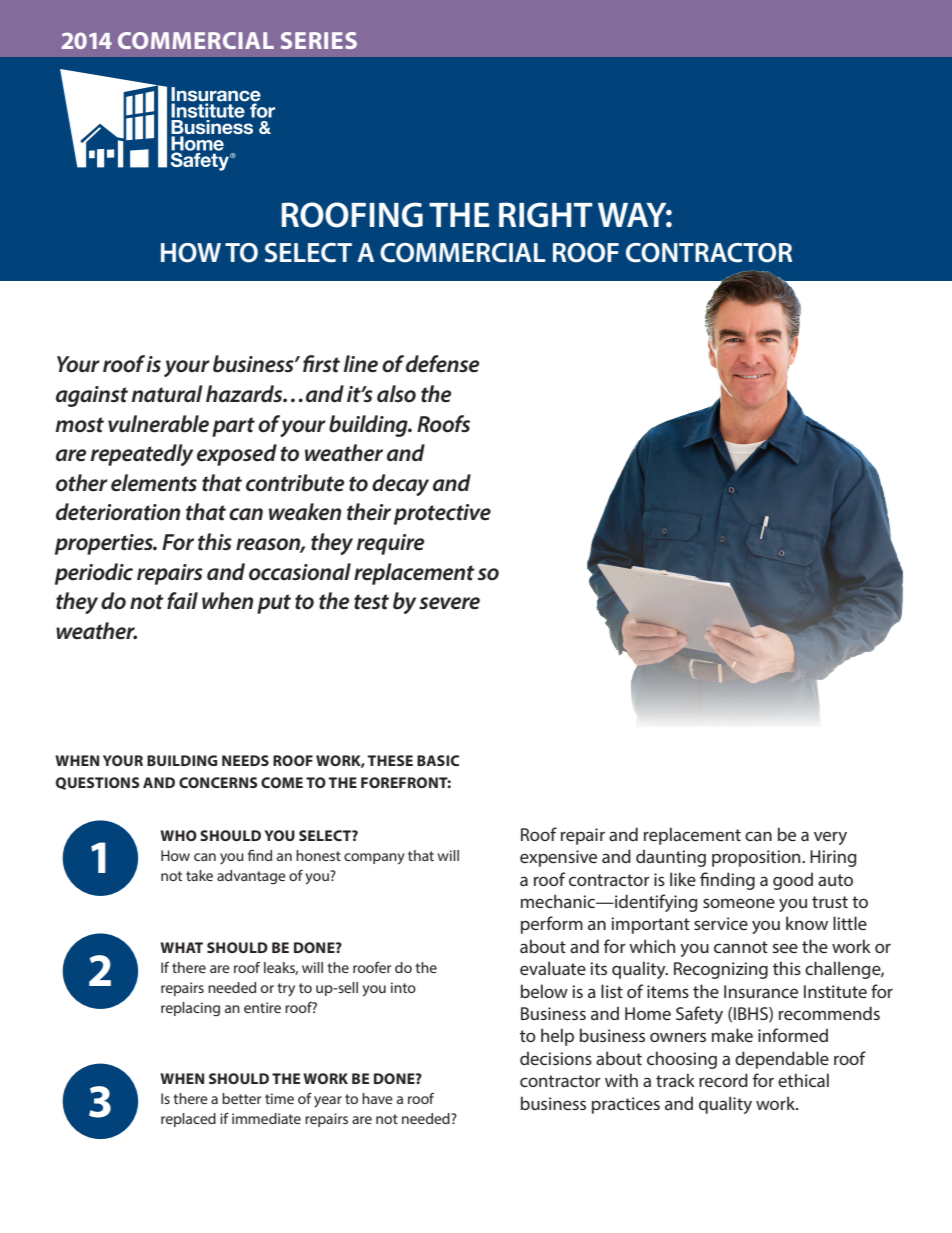 This screenshot has height=1233, width=952. I want to click on repeatedly, so click(141, 455).
